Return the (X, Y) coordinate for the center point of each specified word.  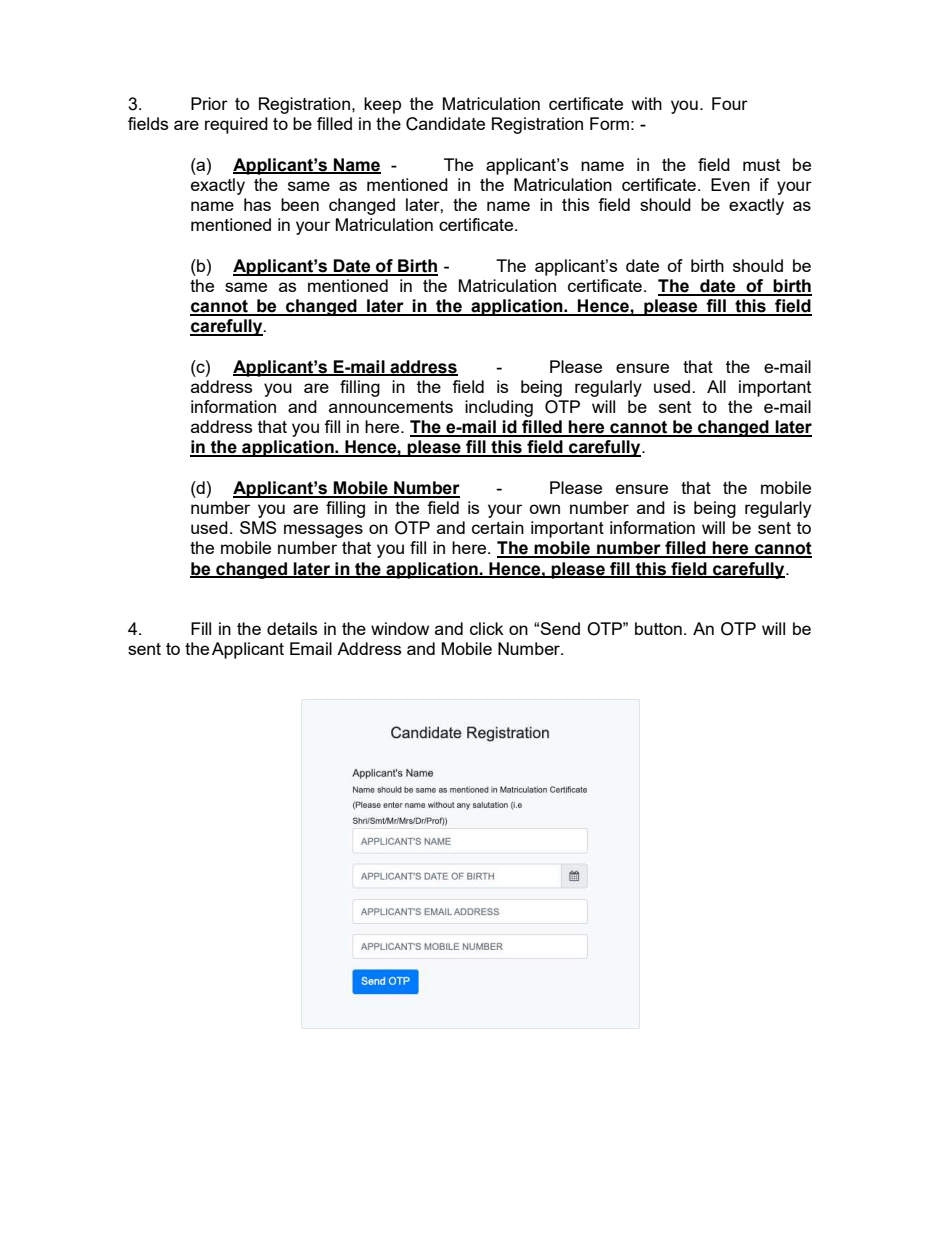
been (300, 204)
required (236, 125)
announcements (391, 407)
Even (730, 184)
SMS (258, 527)
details (292, 628)
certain (498, 527)
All (716, 386)
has (257, 204)
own (544, 509)
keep (382, 105)
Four (730, 103)
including (499, 408)
